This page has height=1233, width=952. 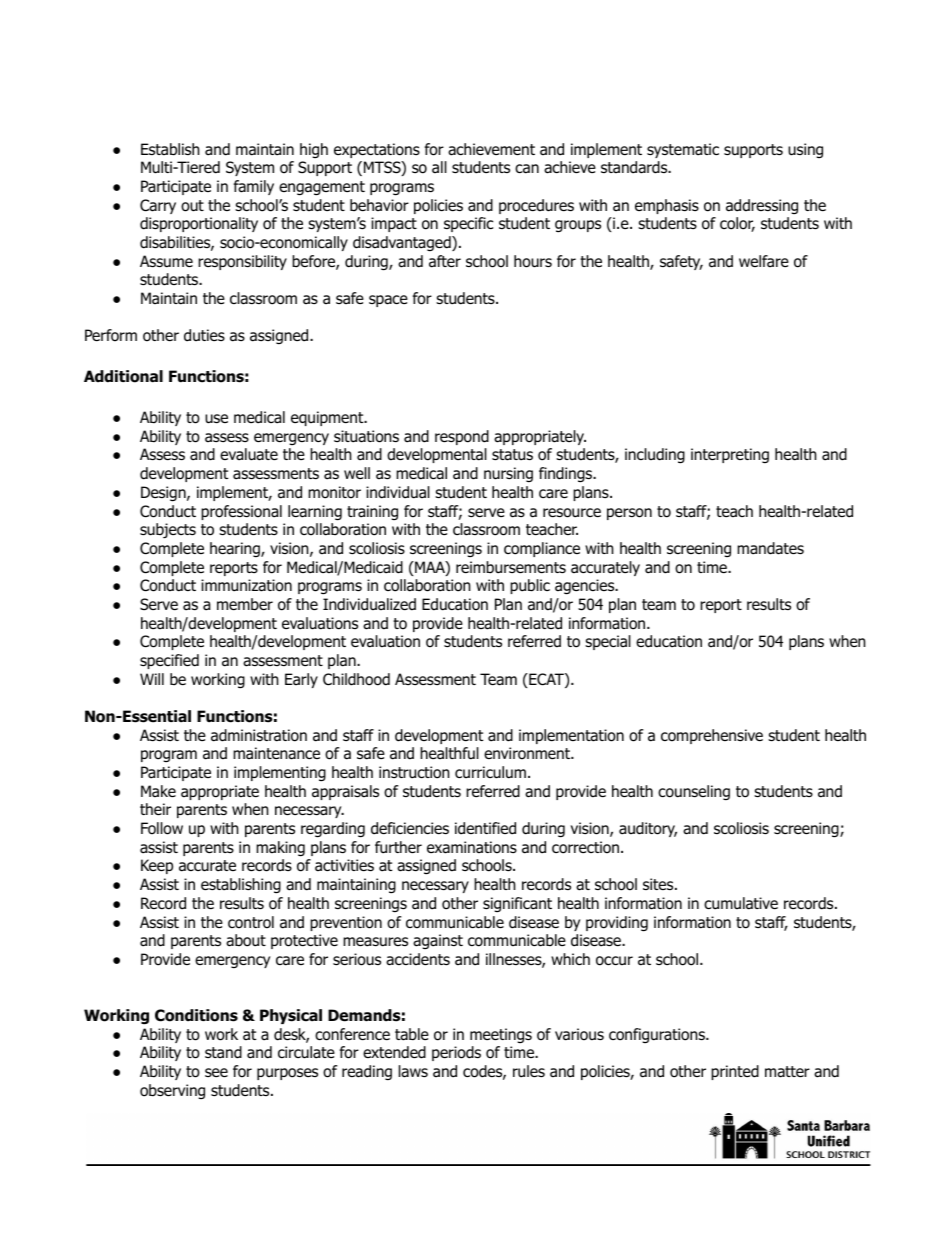 What do you see at coordinates (472, 847) in the page?
I see `examinations` at bounding box center [472, 847].
